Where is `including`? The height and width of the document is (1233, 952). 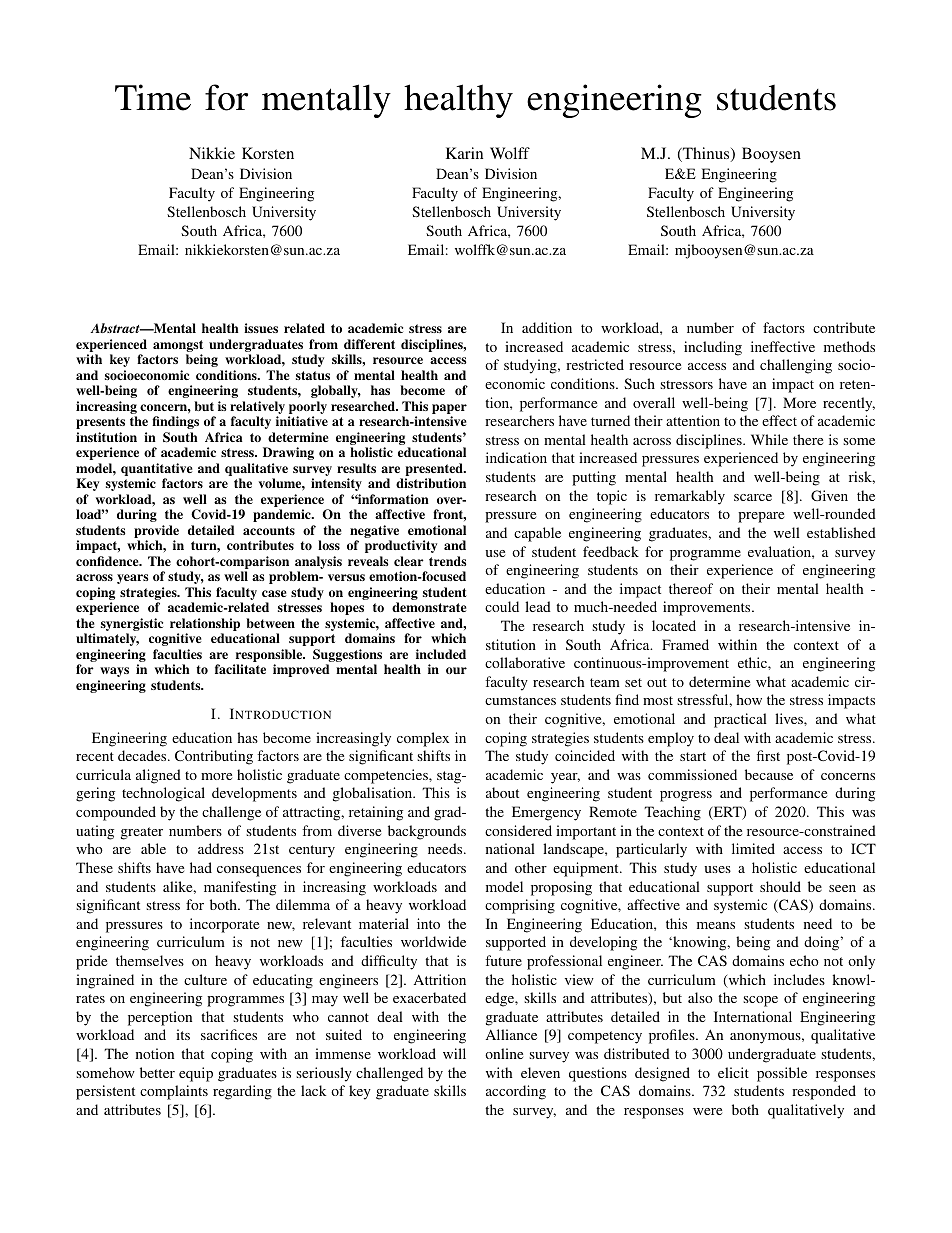
including is located at coordinates (713, 348).
